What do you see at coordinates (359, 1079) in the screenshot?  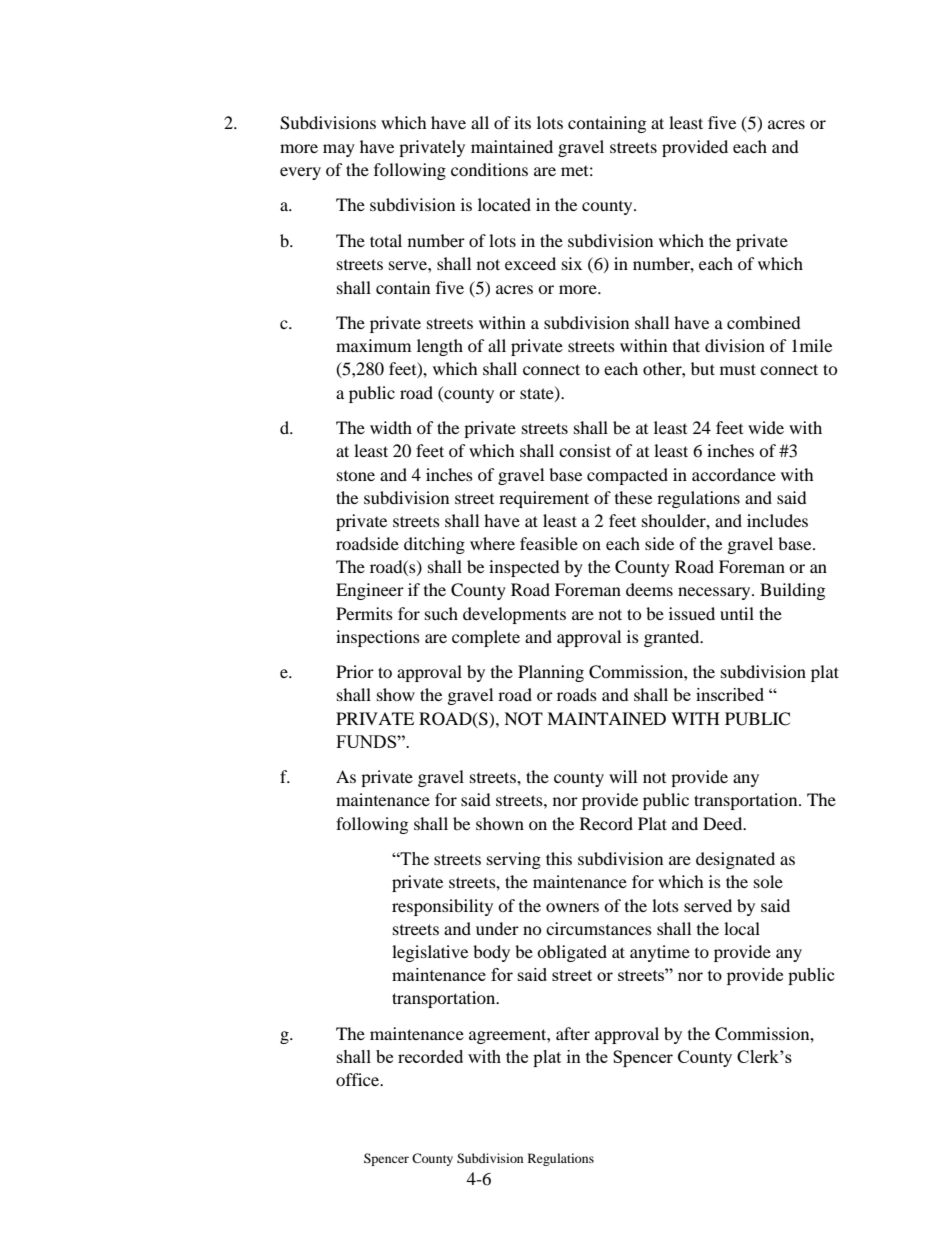 I see `office` at bounding box center [359, 1079].
